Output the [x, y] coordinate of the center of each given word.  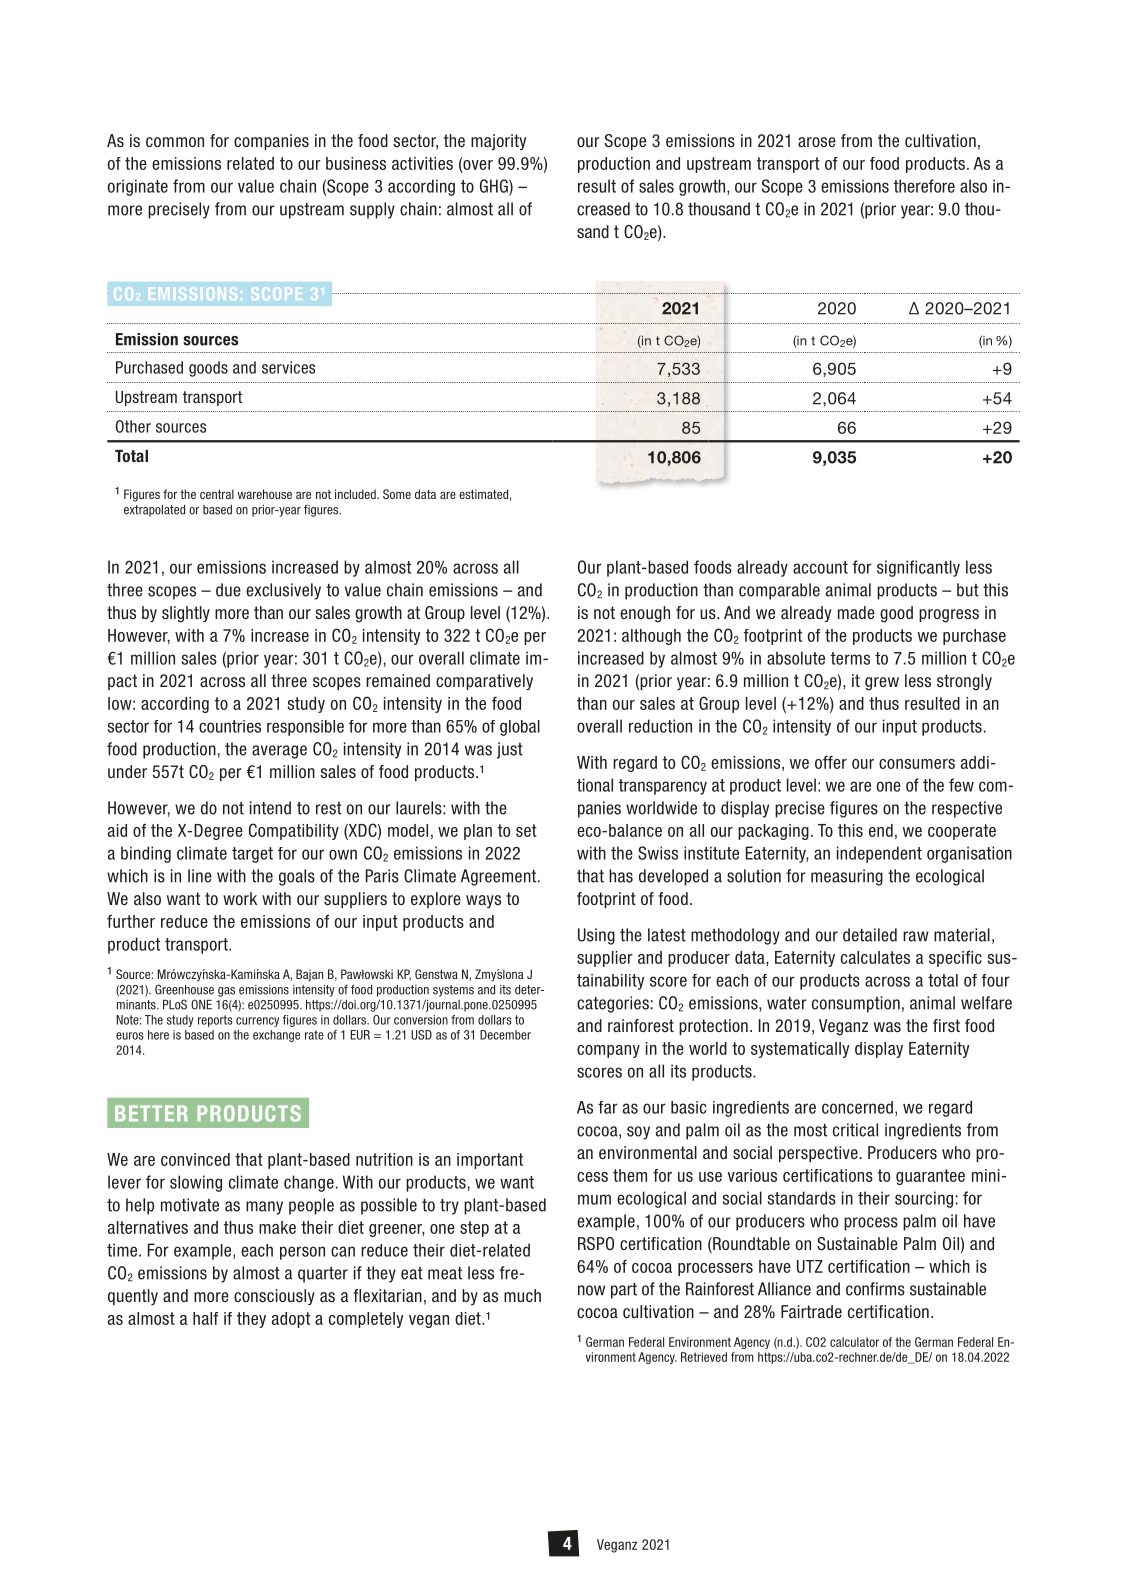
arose [817, 142]
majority [498, 142]
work [240, 898]
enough [645, 614]
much [522, 1295]
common [175, 142]
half [205, 1318]
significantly [918, 568]
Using [596, 936]
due [228, 590]
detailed [870, 935]
